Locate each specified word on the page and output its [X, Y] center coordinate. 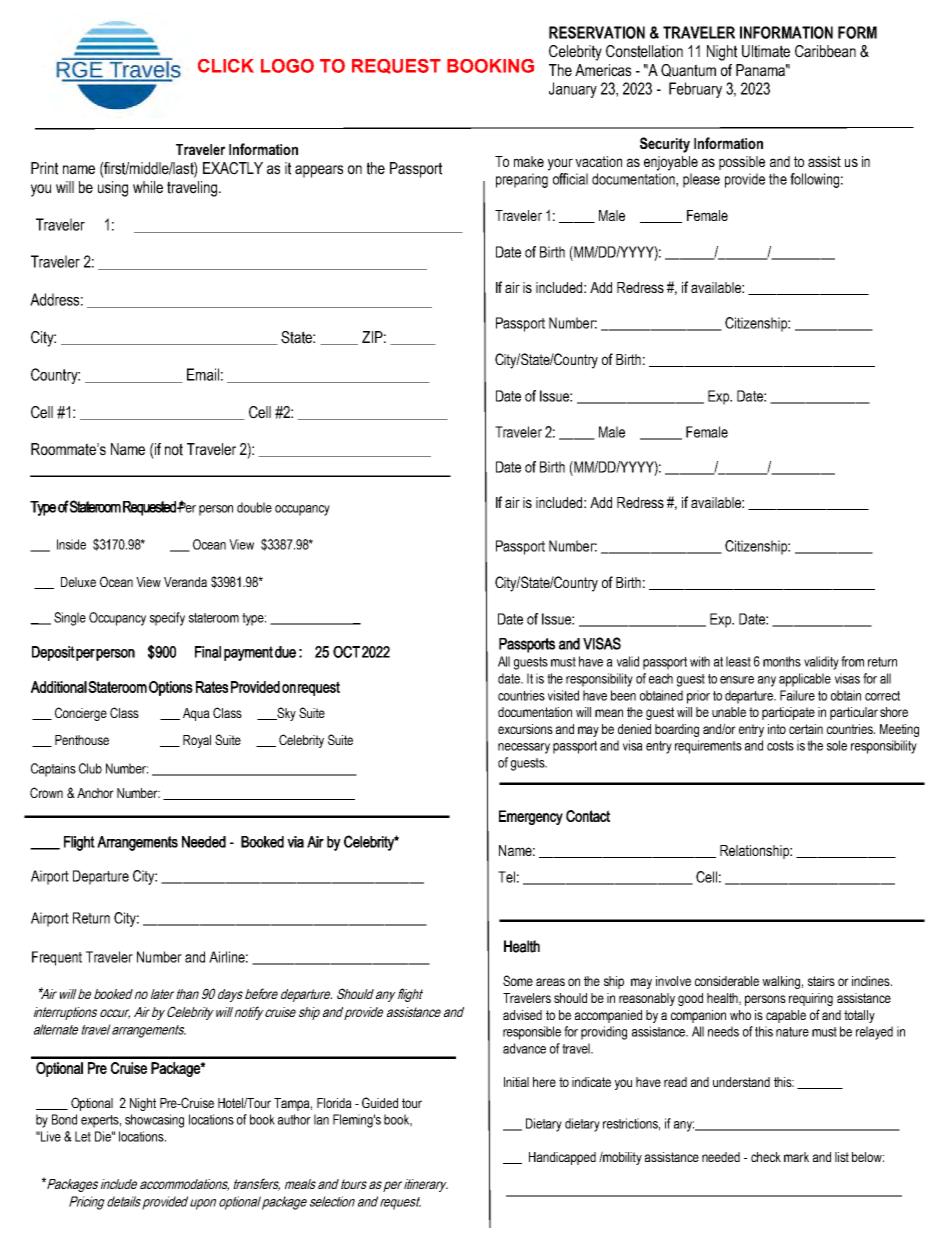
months [782, 661]
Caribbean [825, 51]
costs [780, 746]
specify [167, 619]
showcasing [154, 1121]
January [573, 90]
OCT [346, 652]
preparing [522, 180]
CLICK [226, 66]
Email [203, 374]
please [701, 180]
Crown [46, 792]
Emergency [531, 817]
